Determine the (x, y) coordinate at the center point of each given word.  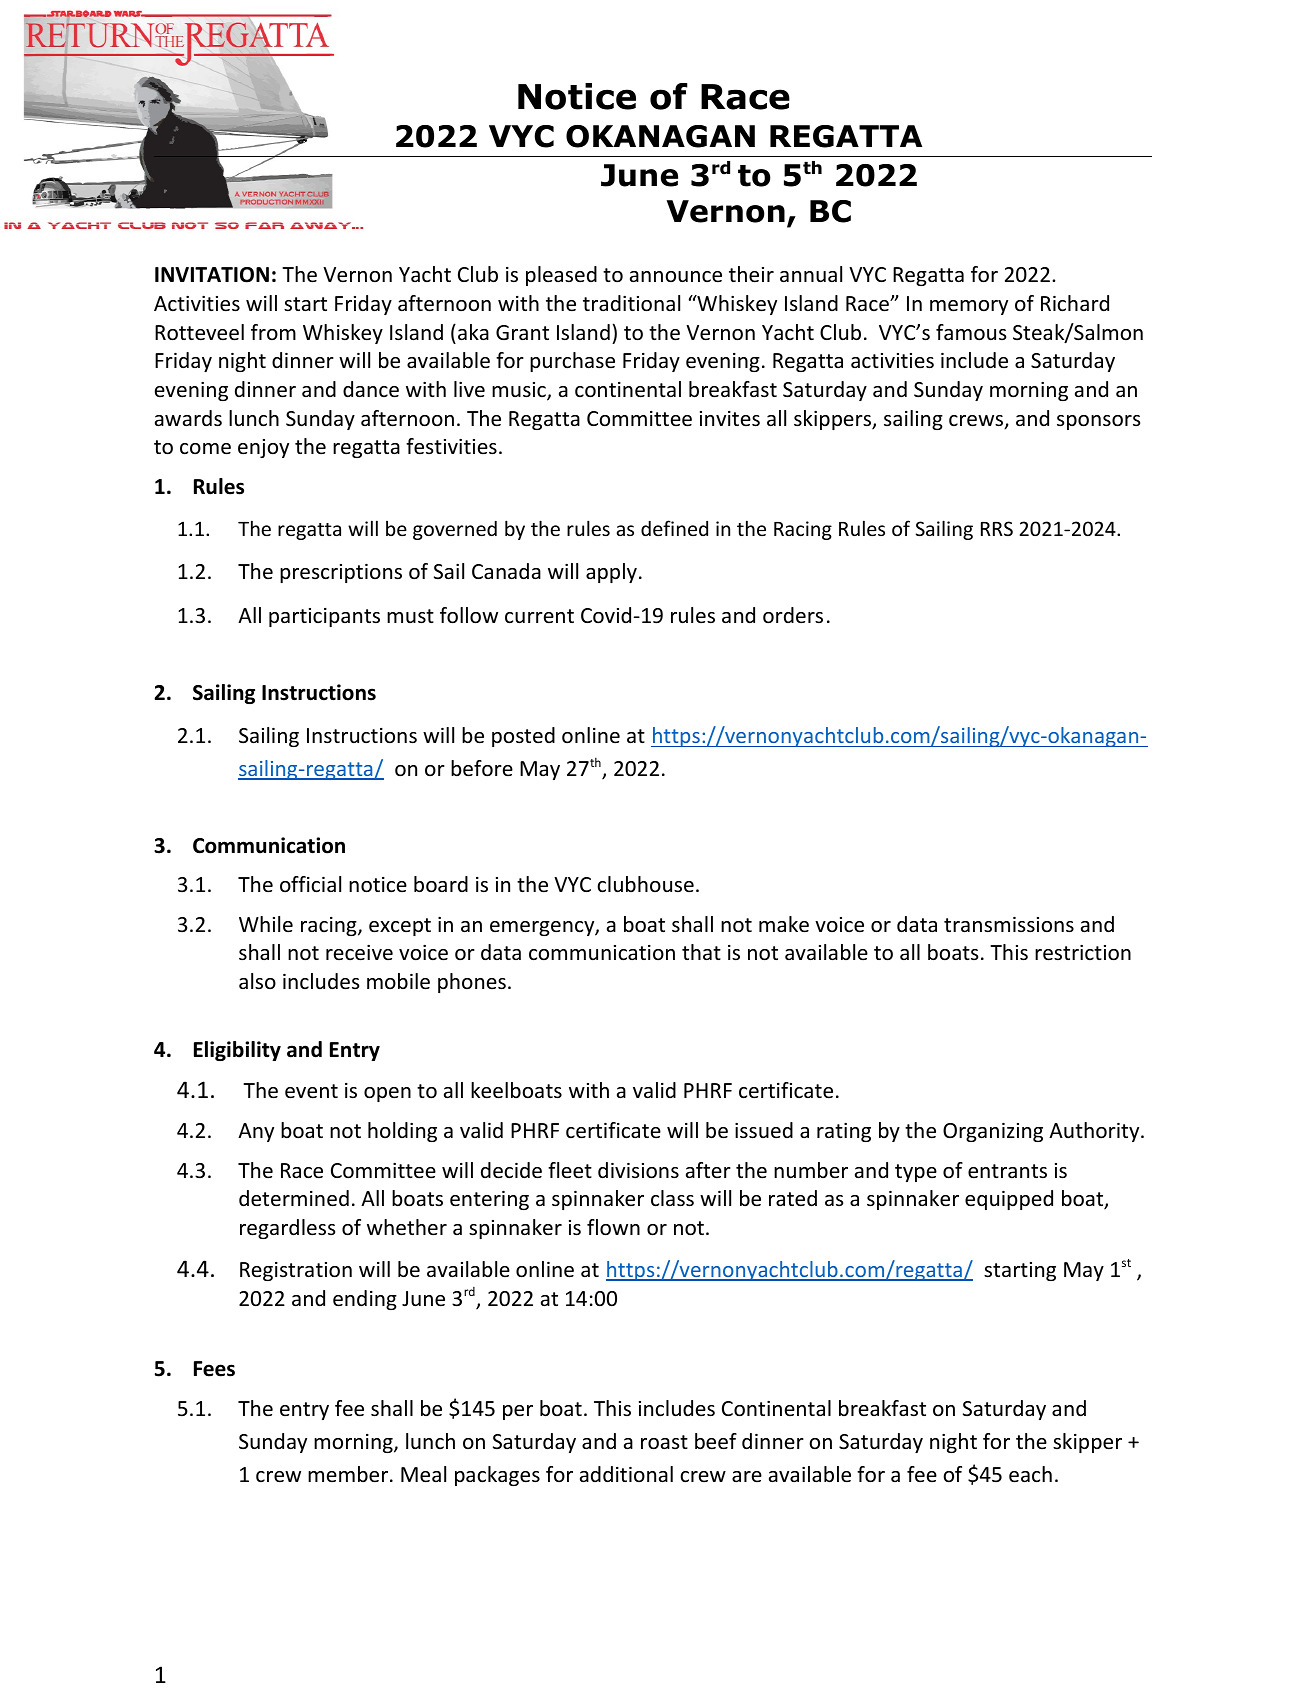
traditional (631, 303)
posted (523, 737)
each (1030, 1474)
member (349, 1474)
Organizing (993, 1132)
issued (764, 1130)
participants (324, 617)
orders (793, 615)
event (311, 1091)
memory (969, 307)
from (273, 332)
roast (664, 1442)
